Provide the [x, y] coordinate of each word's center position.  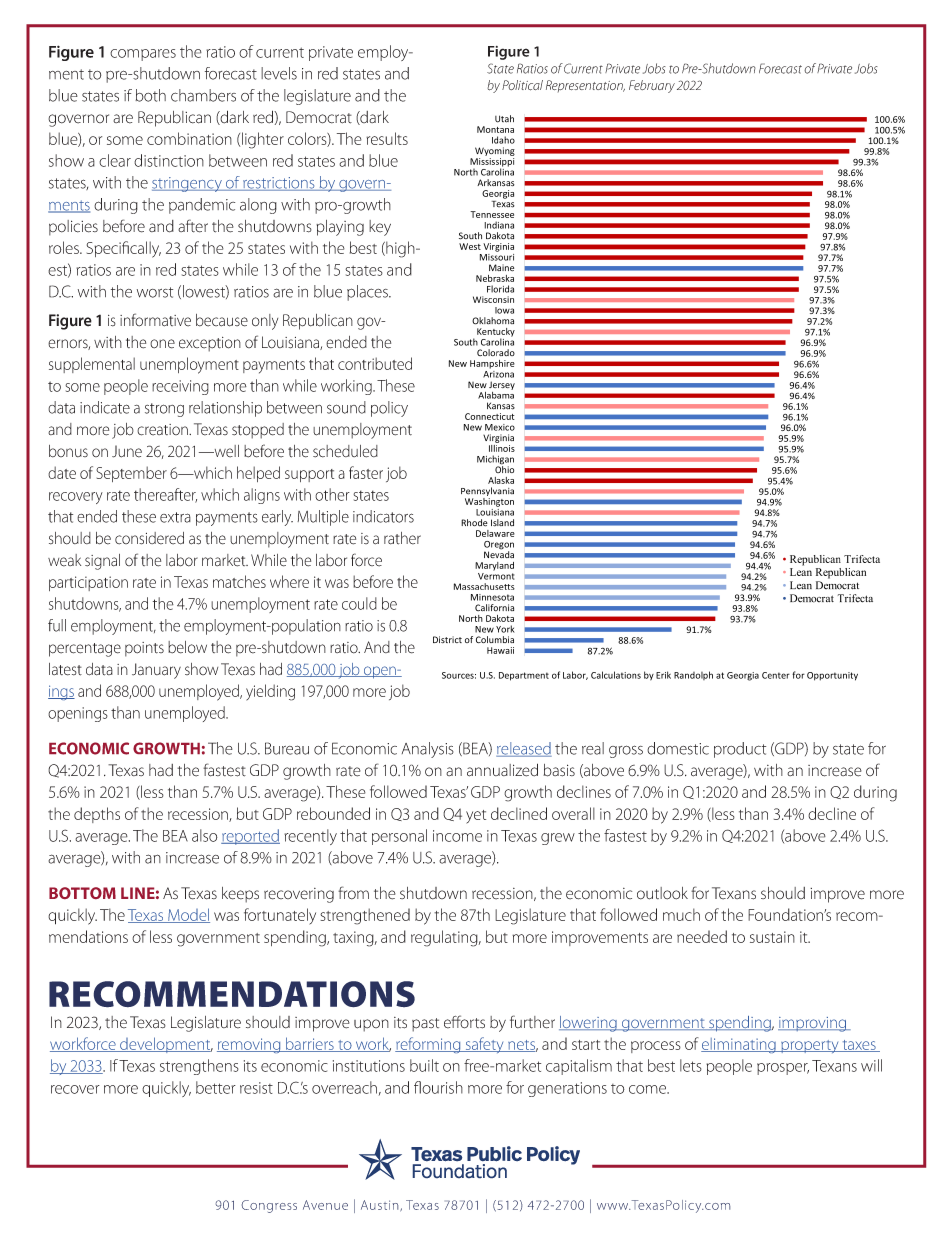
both [150, 95]
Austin [381, 1205]
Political [522, 85]
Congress [269, 1206]
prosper [783, 1069]
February [652, 86]
